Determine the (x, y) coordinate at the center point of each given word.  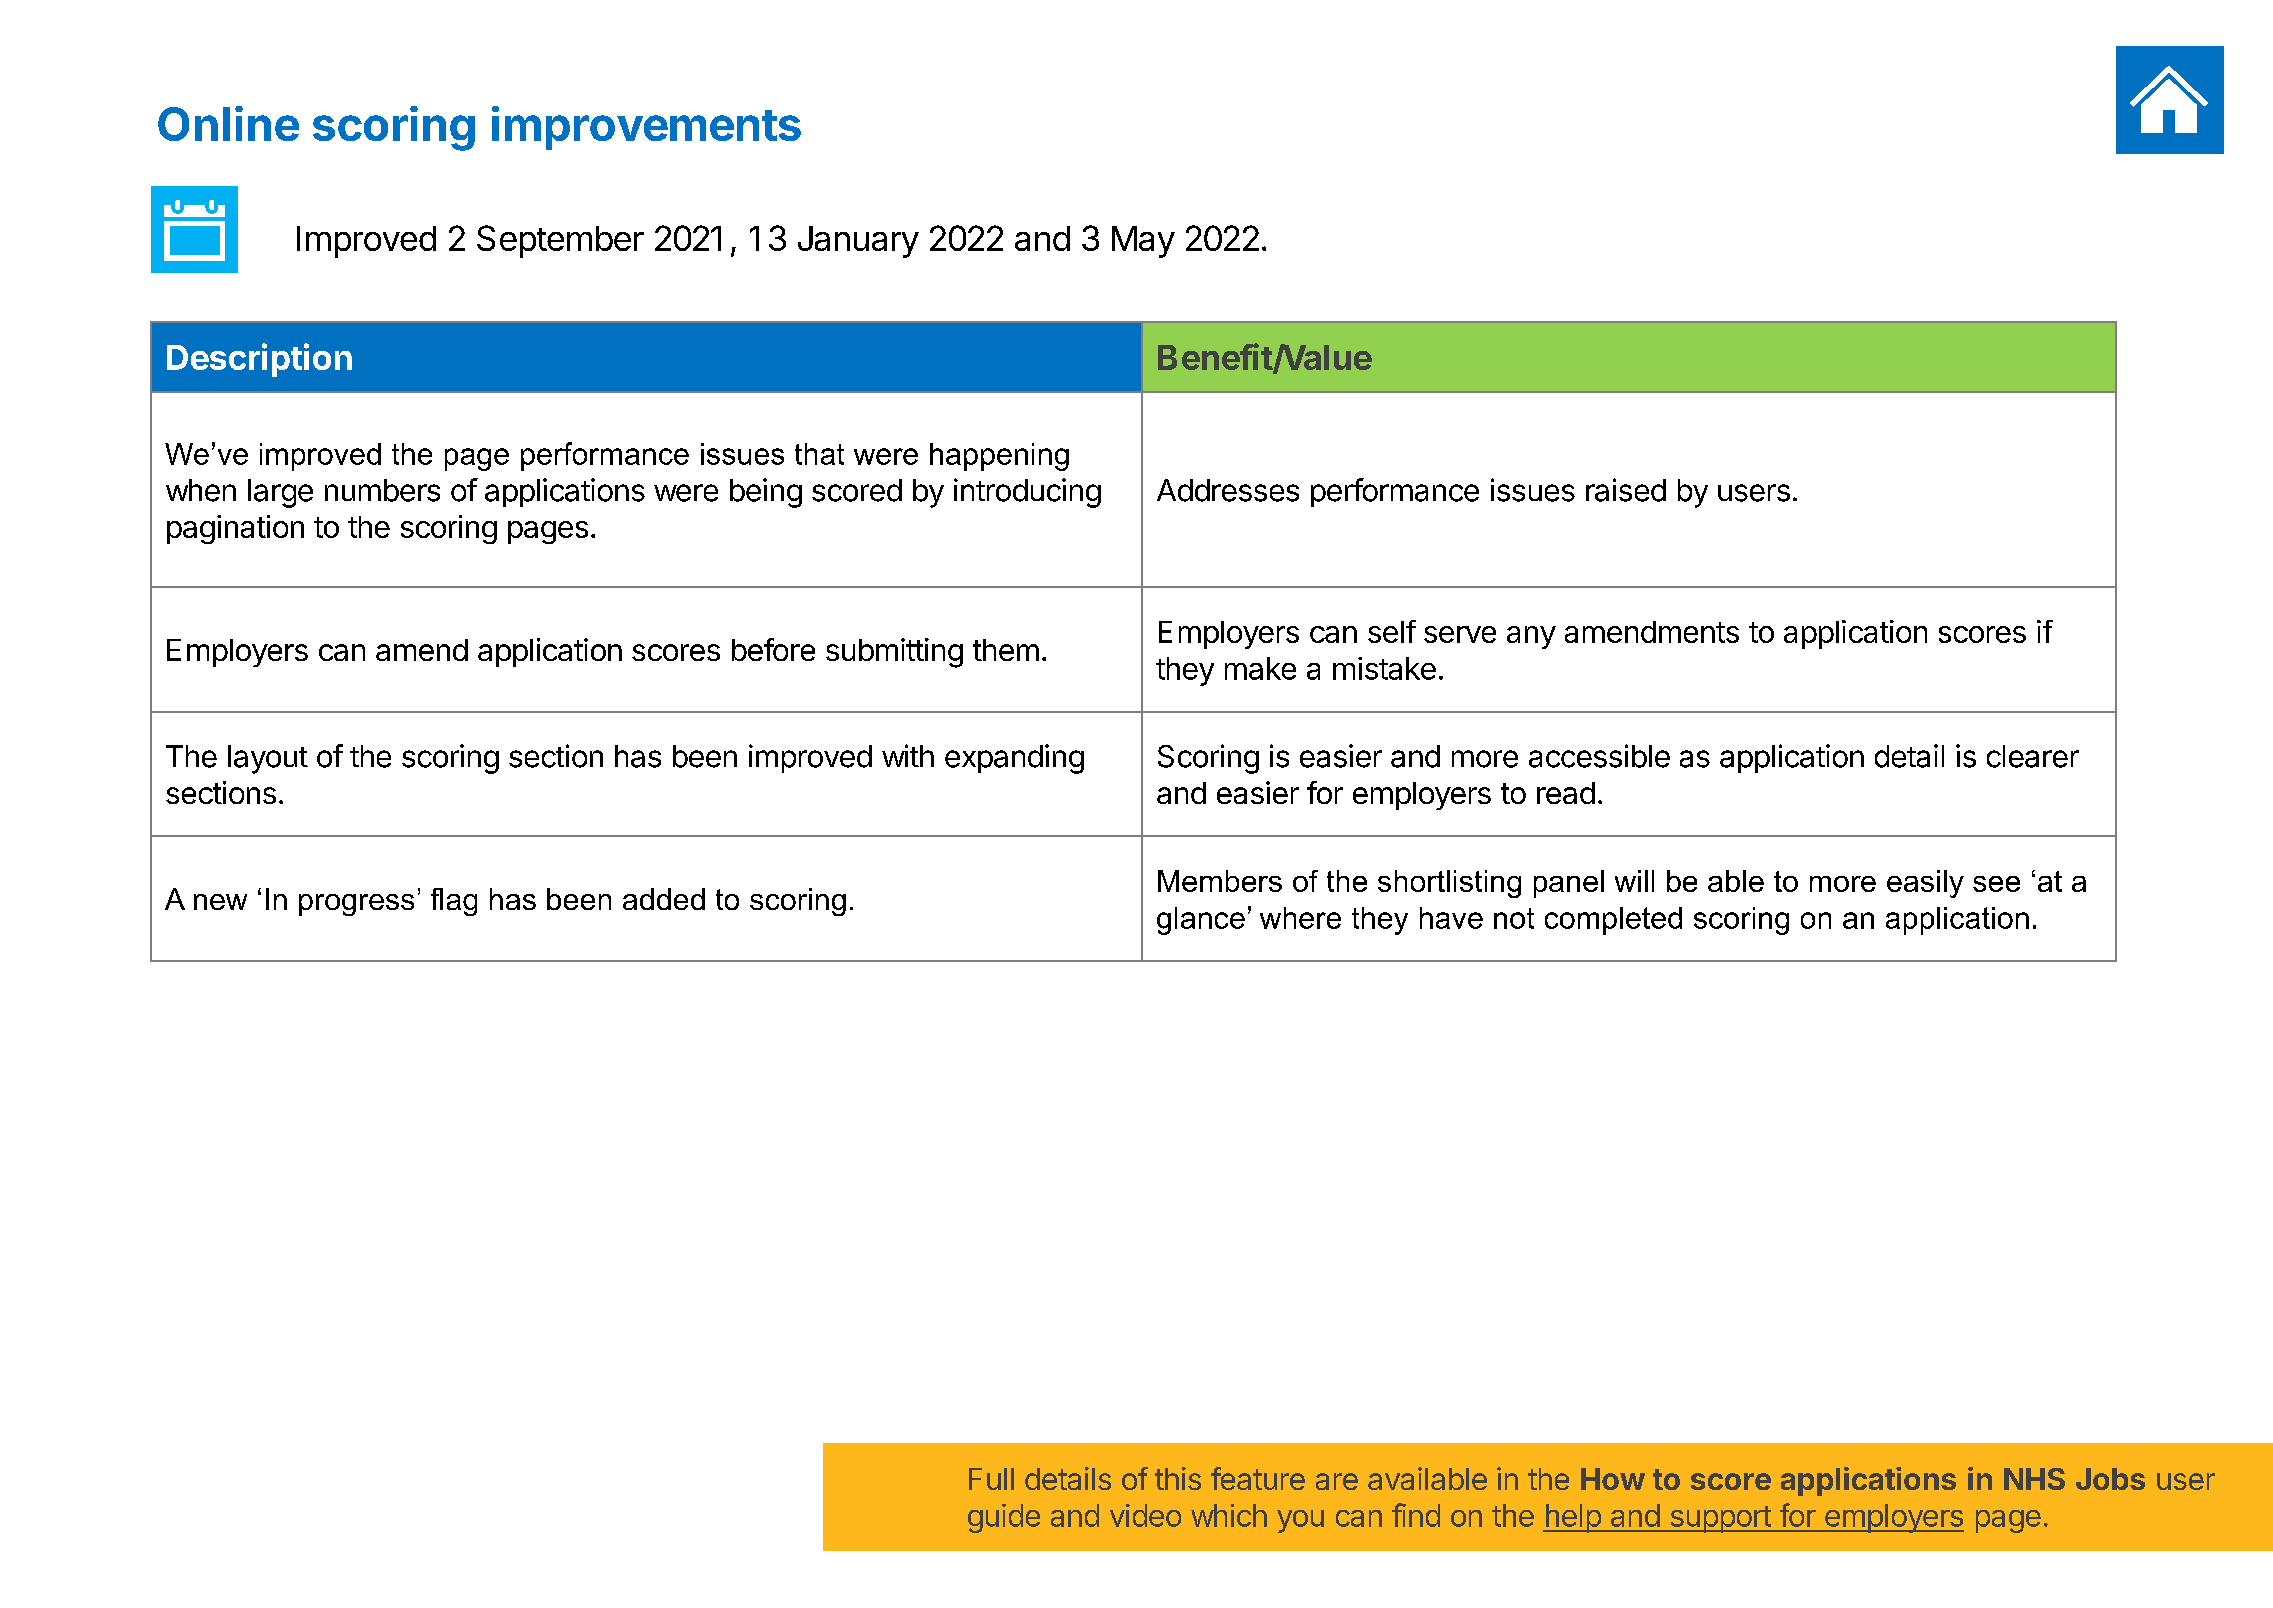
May (1143, 242)
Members (1220, 881)
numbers (382, 490)
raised (1626, 490)
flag (454, 902)
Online (228, 123)
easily (1925, 884)
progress (356, 905)
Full (991, 1479)
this (1178, 1478)
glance (1201, 921)
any (1531, 637)
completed (1613, 921)
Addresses (1228, 490)
